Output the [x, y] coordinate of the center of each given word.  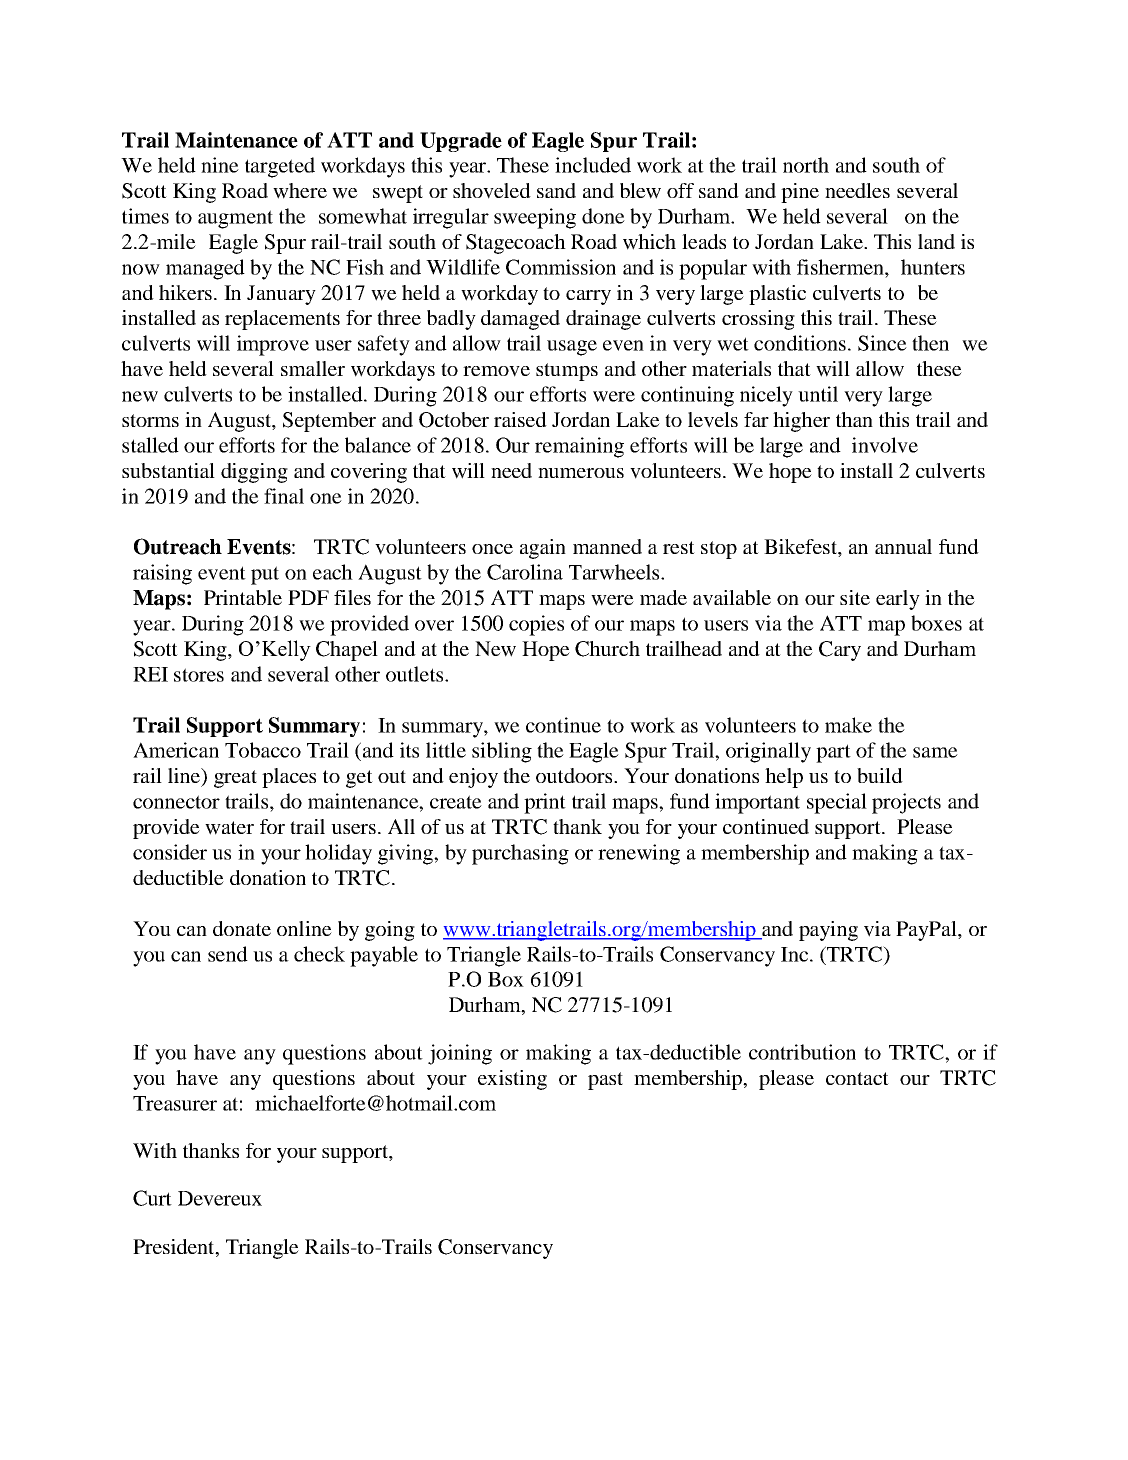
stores [199, 675]
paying [828, 931]
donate [242, 928]
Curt [152, 1198]
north [806, 165]
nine [220, 165]
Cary [840, 651]
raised [520, 419]
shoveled [492, 191]
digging [254, 473]
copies [536, 625]
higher [801, 422]
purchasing [520, 854]
